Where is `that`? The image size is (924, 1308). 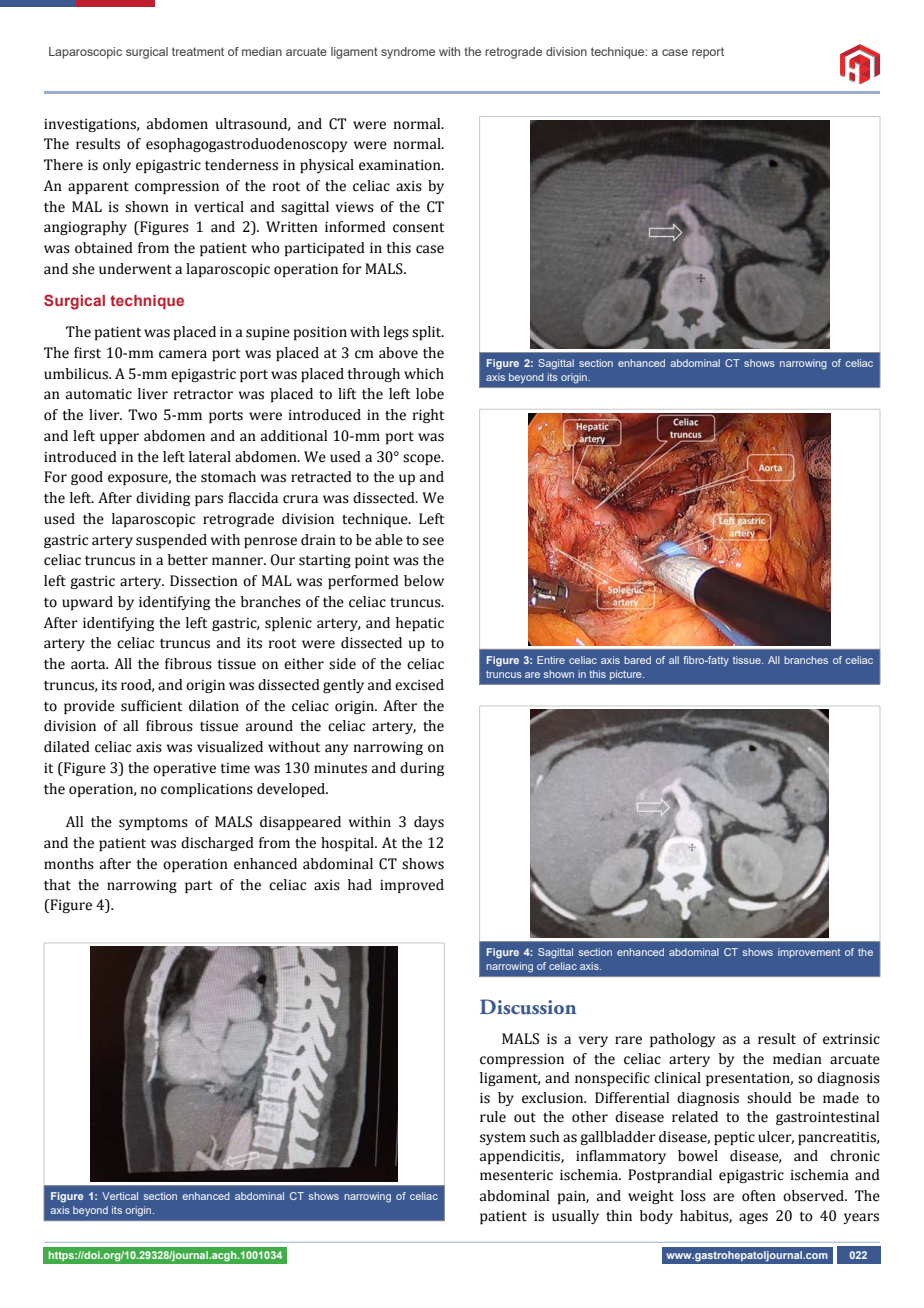 that is located at coordinates (57, 885).
